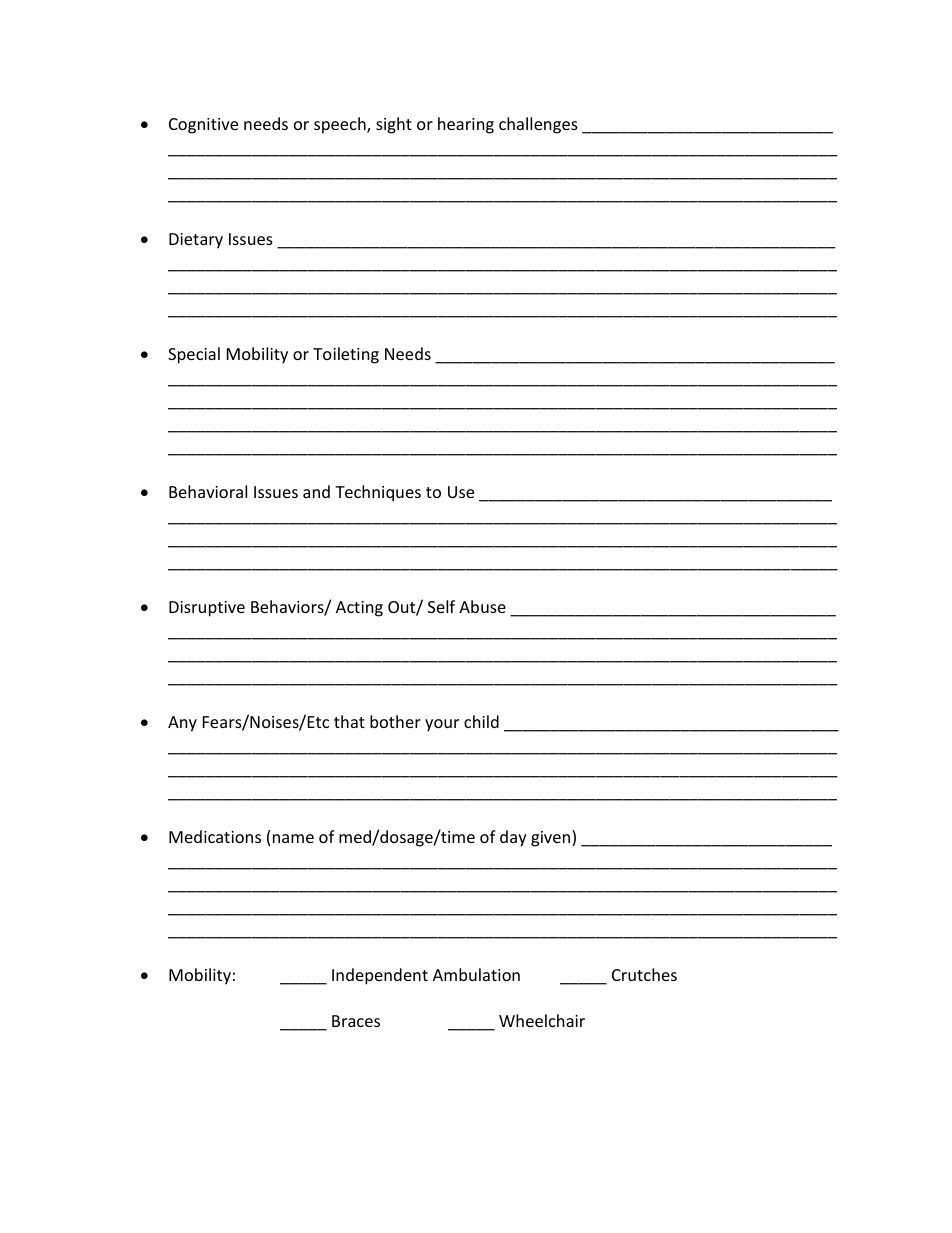  What do you see at coordinates (380, 976) in the document?
I see `Independent` at bounding box center [380, 976].
